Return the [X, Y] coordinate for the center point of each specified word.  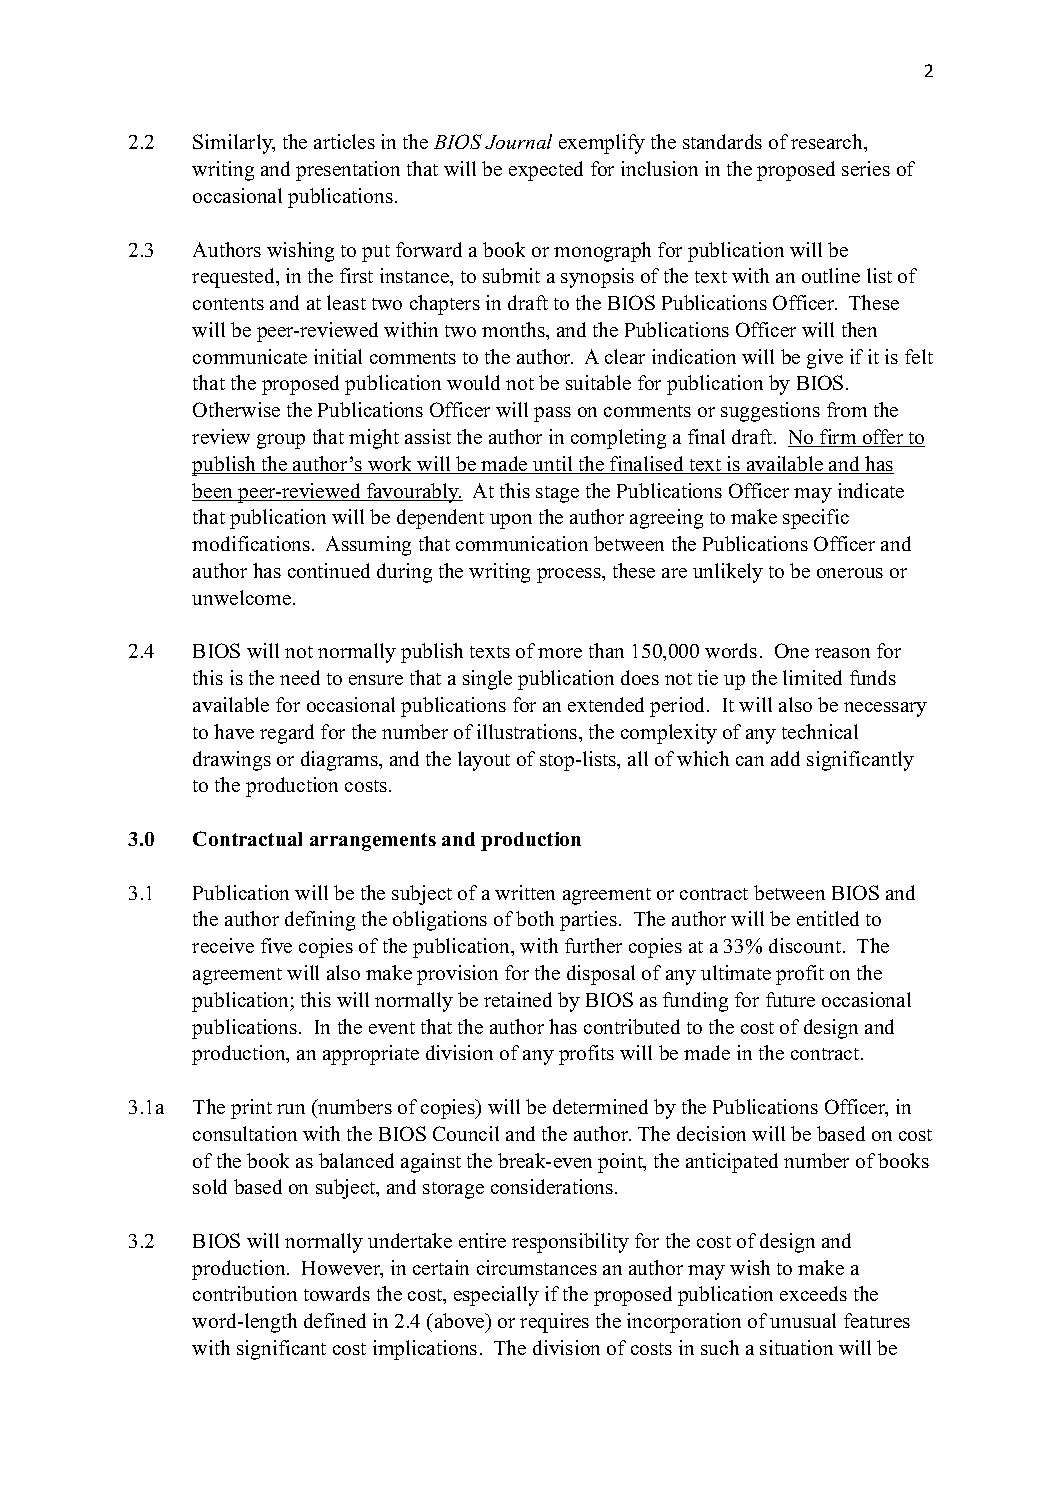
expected [546, 171]
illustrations [528, 731]
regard [287, 734]
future [790, 999]
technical [820, 731]
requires [554, 1323]
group [281, 441]
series [866, 168]
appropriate [371, 1055]
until [553, 465]
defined [335, 1320]
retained [518, 999]
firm [838, 438]
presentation [348, 171]
